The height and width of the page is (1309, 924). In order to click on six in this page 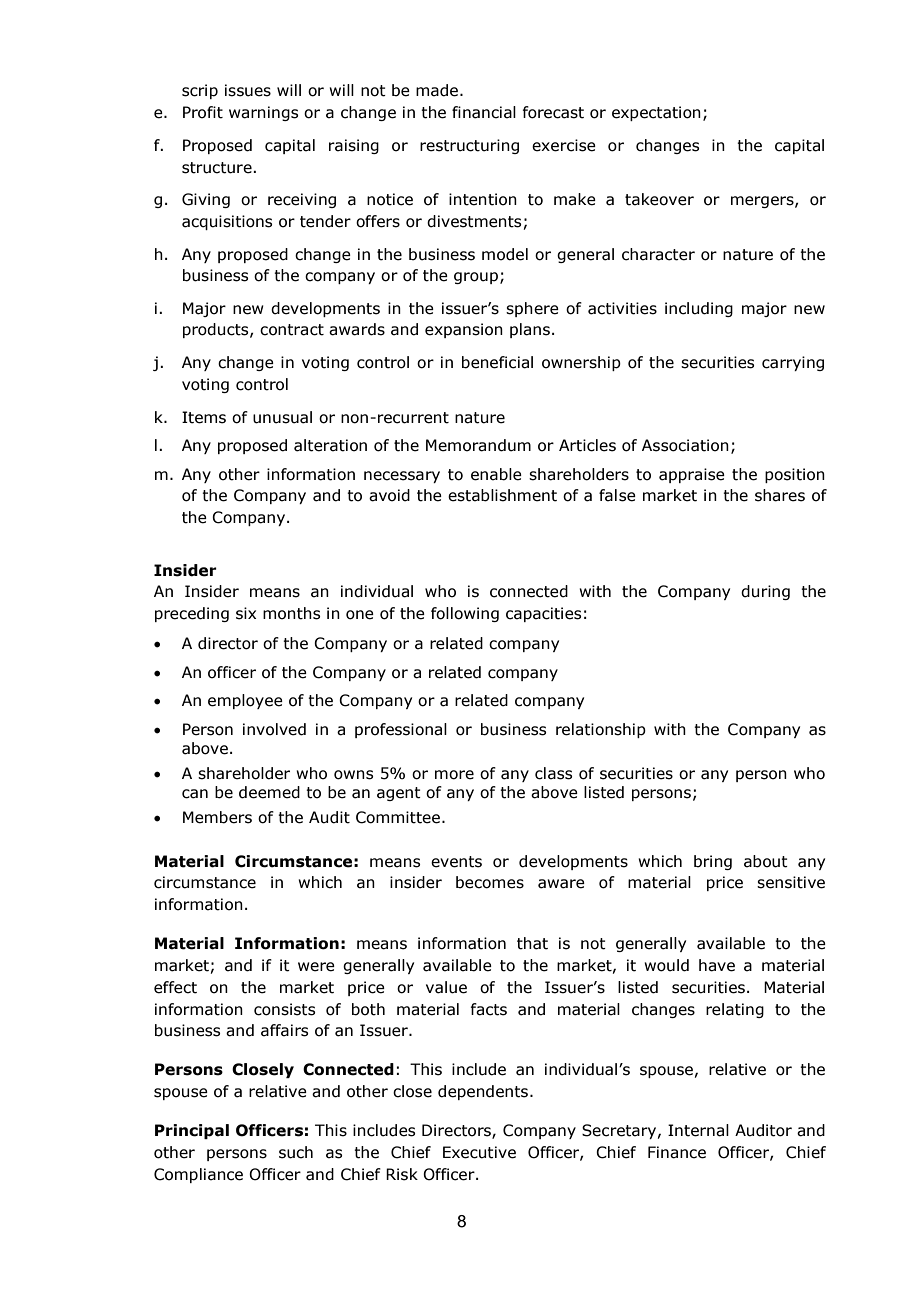, I will do `click(246, 613)`.
